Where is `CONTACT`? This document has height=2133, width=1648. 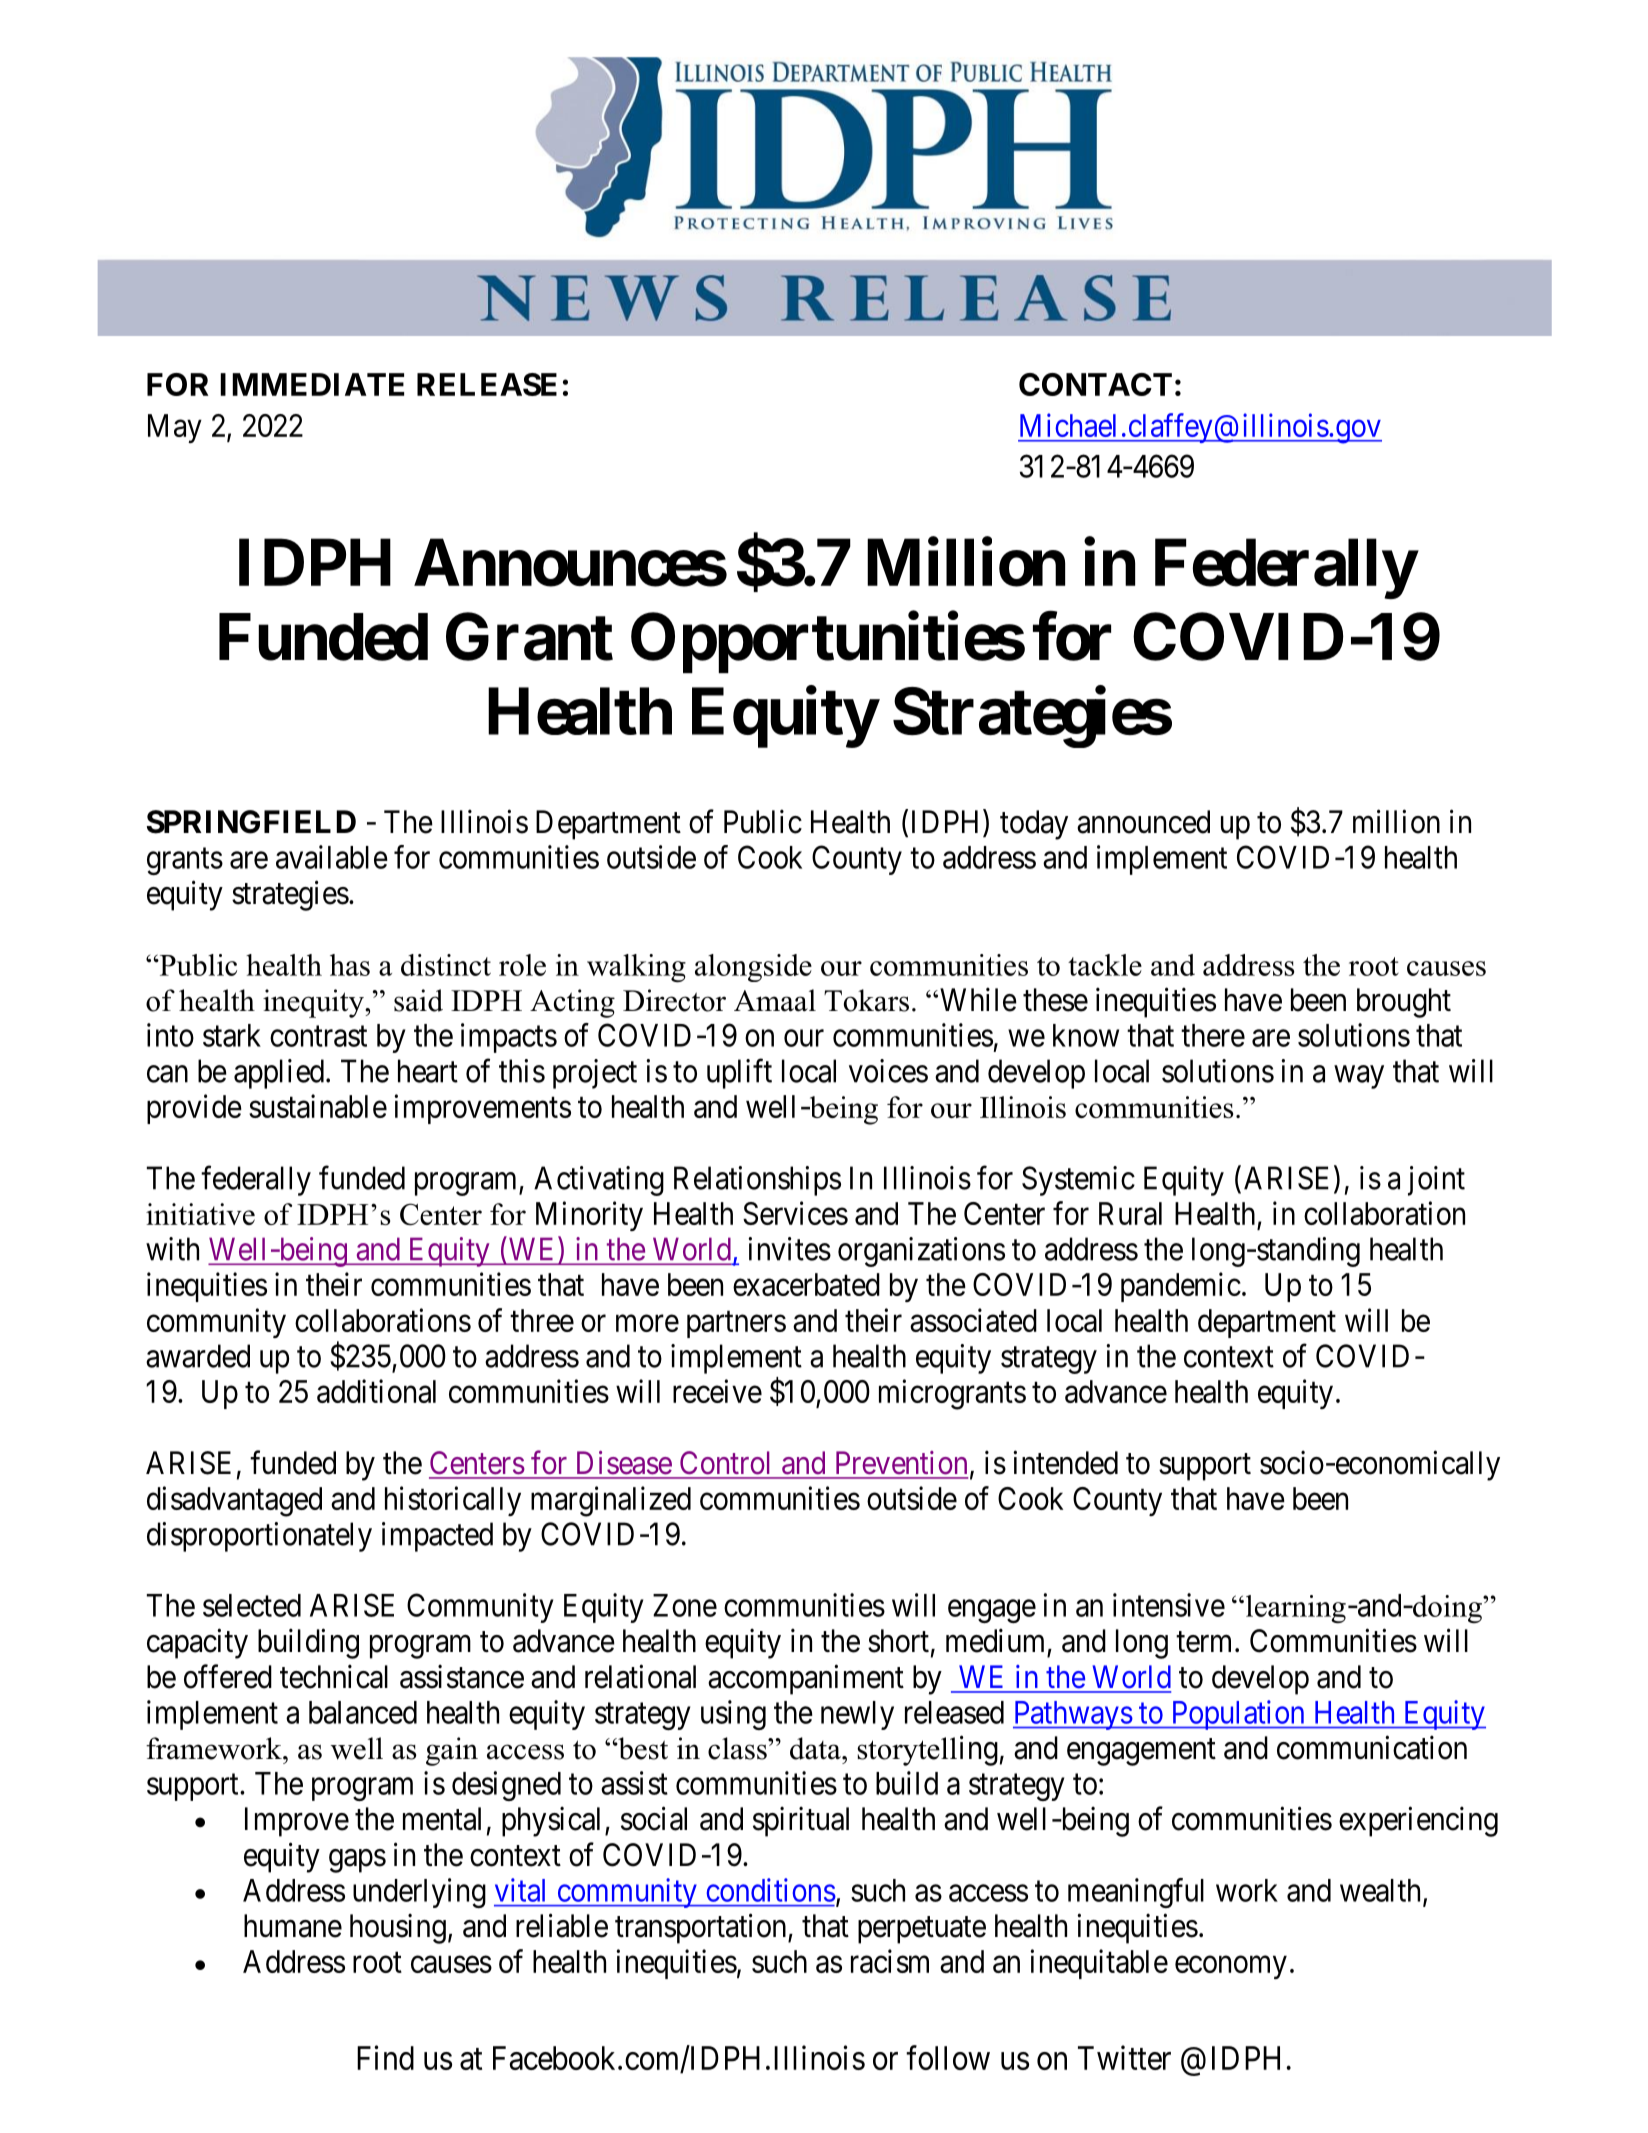
CONTACT is located at coordinates (1095, 384).
